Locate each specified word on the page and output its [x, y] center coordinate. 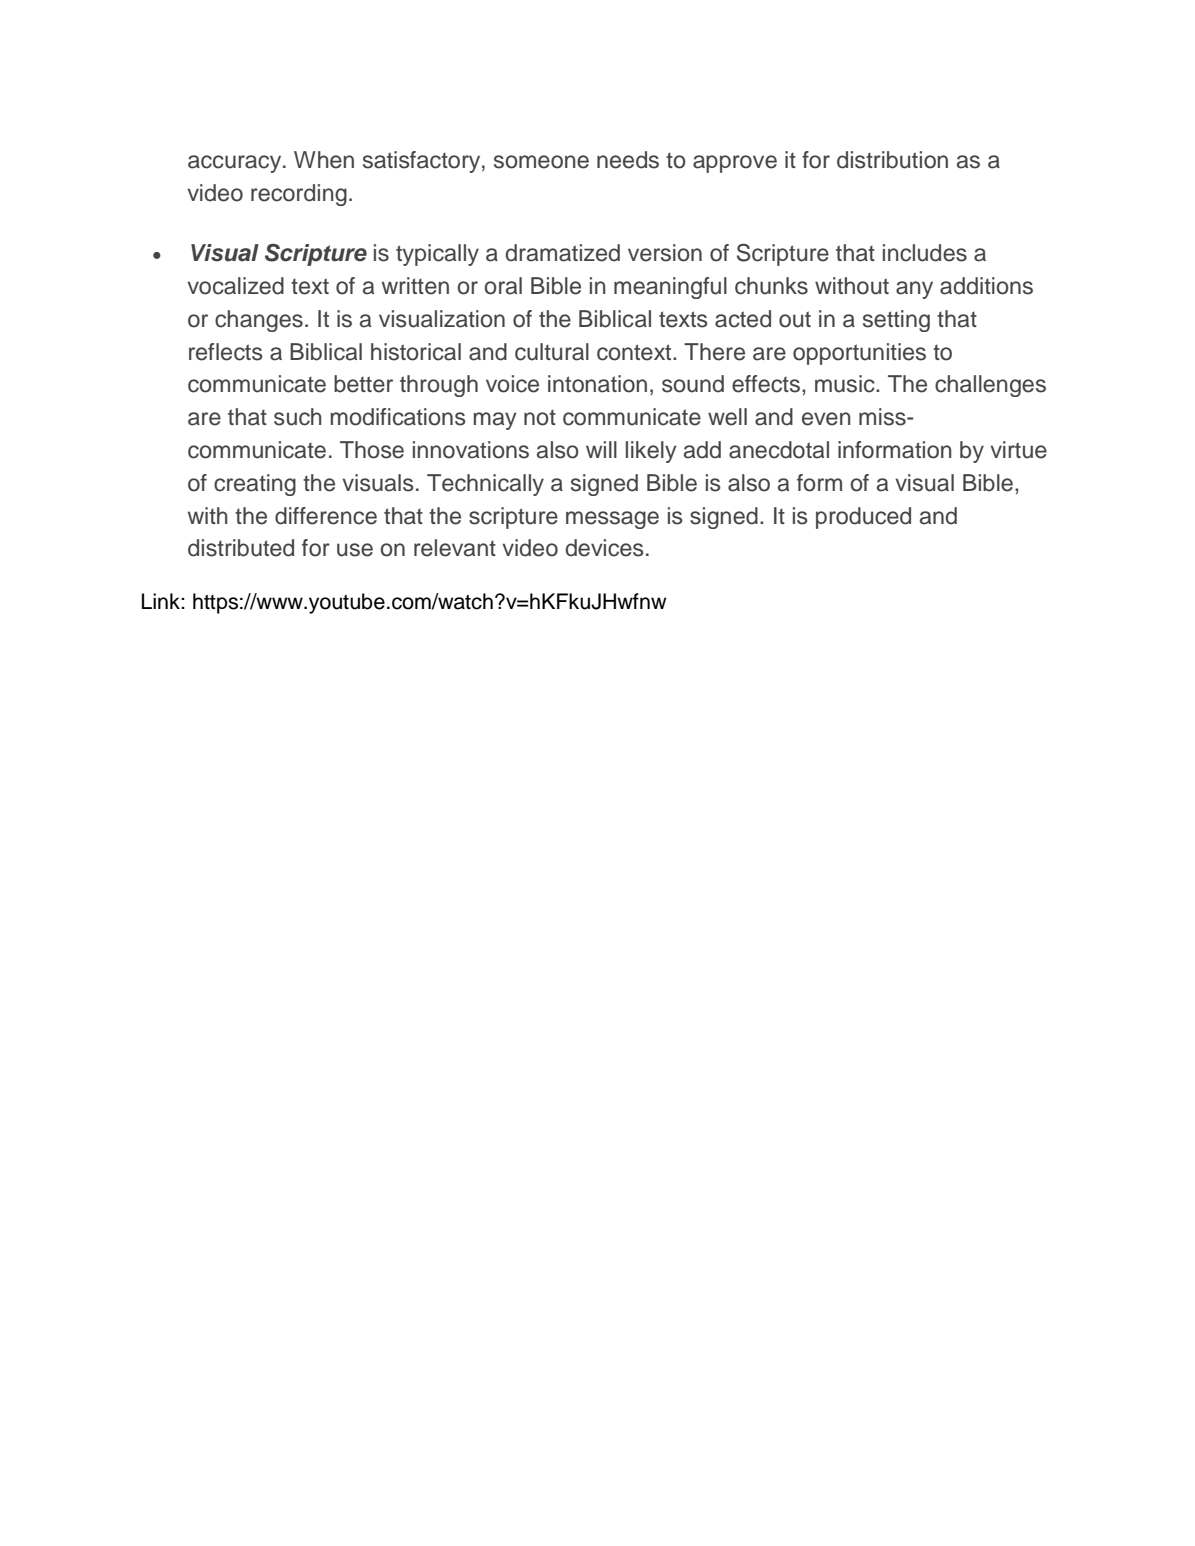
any [914, 290]
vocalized [235, 286]
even [826, 419]
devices [605, 548]
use [355, 550]
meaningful [670, 288]
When [324, 160]
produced [863, 518]
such [298, 417]
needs [628, 160]
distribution [892, 160]
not [540, 418]
